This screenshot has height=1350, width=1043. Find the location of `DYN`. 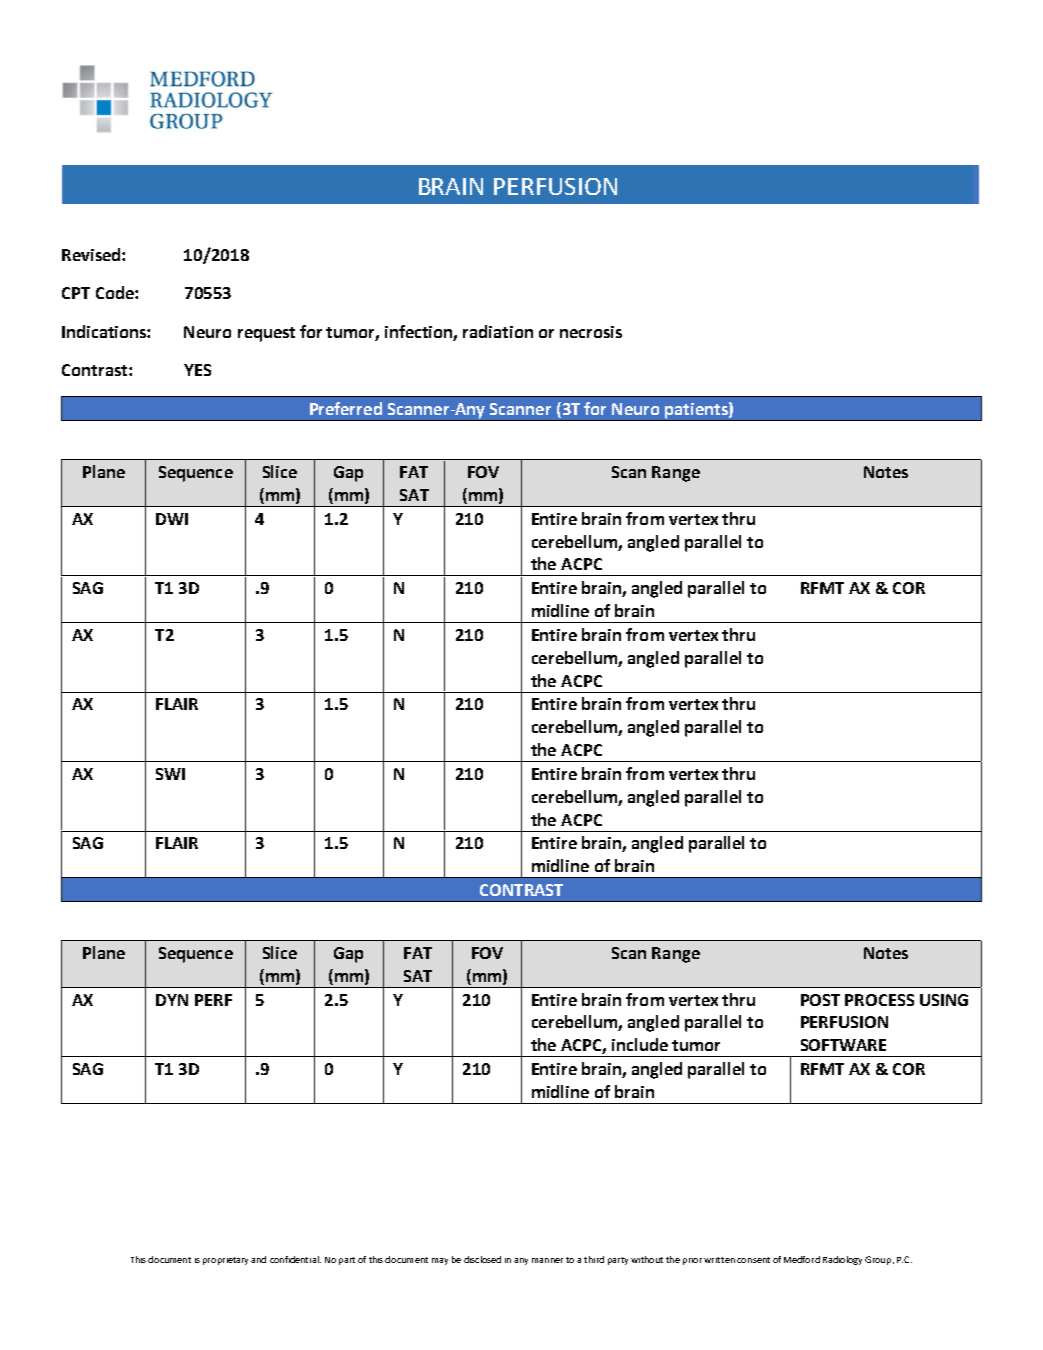

DYN is located at coordinates (172, 1000).
